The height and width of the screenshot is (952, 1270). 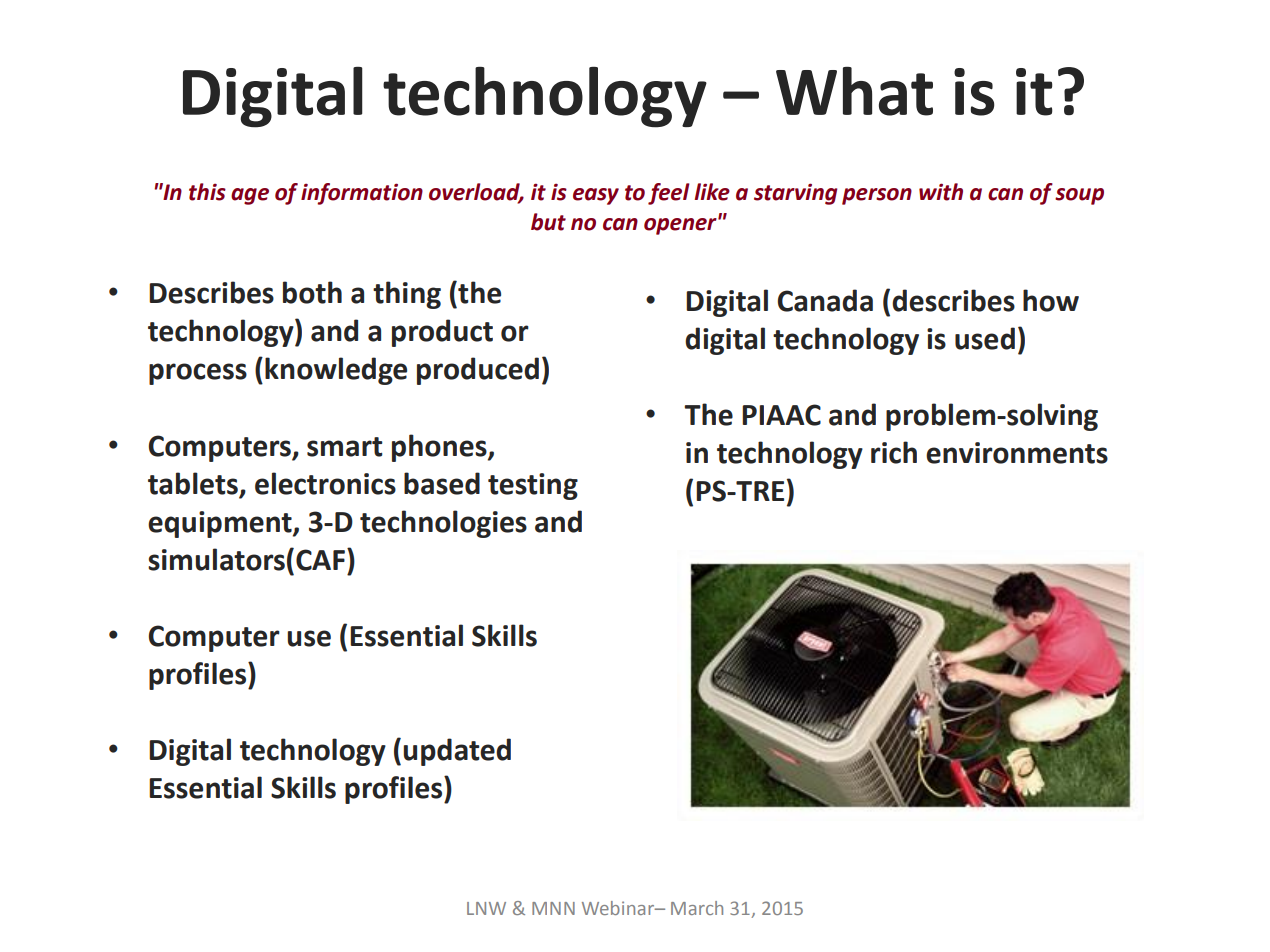 What do you see at coordinates (533, 486) in the screenshot?
I see `testing` at bounding box center [533, 486].
